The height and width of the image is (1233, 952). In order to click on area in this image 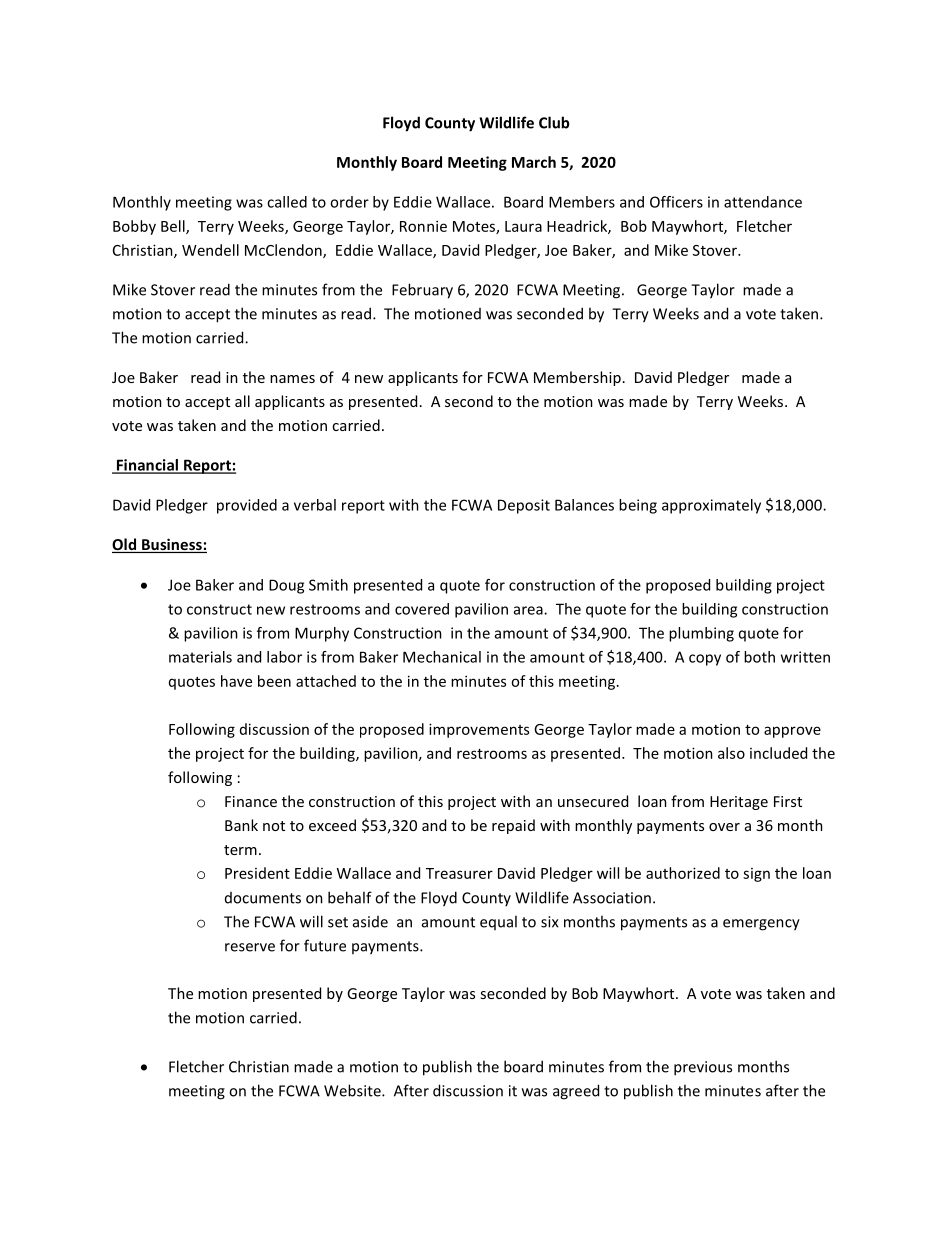, I will do `click(529, 610)`.
